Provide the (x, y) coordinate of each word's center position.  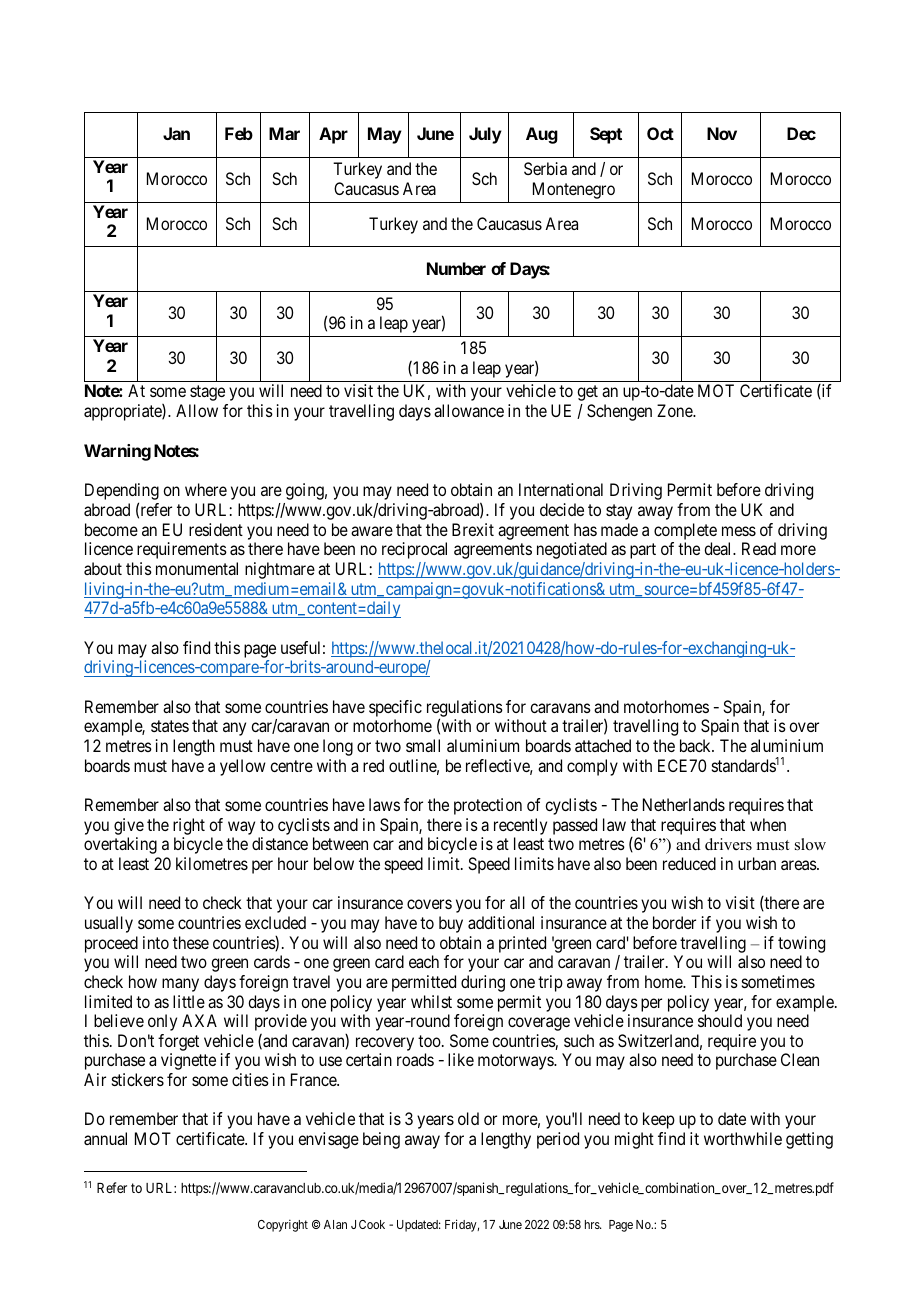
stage (207, 393)
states (170, 726)
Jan (176, 133)
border (674, 922)
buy (451, 924)
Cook (372, 1224)
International (561, 489)
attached (603, 745)
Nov (722, 133)
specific (395, 708)
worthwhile (743, 1138)
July (485, 135)
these (191, 942)
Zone (675, 410)
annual (105, 1138)
